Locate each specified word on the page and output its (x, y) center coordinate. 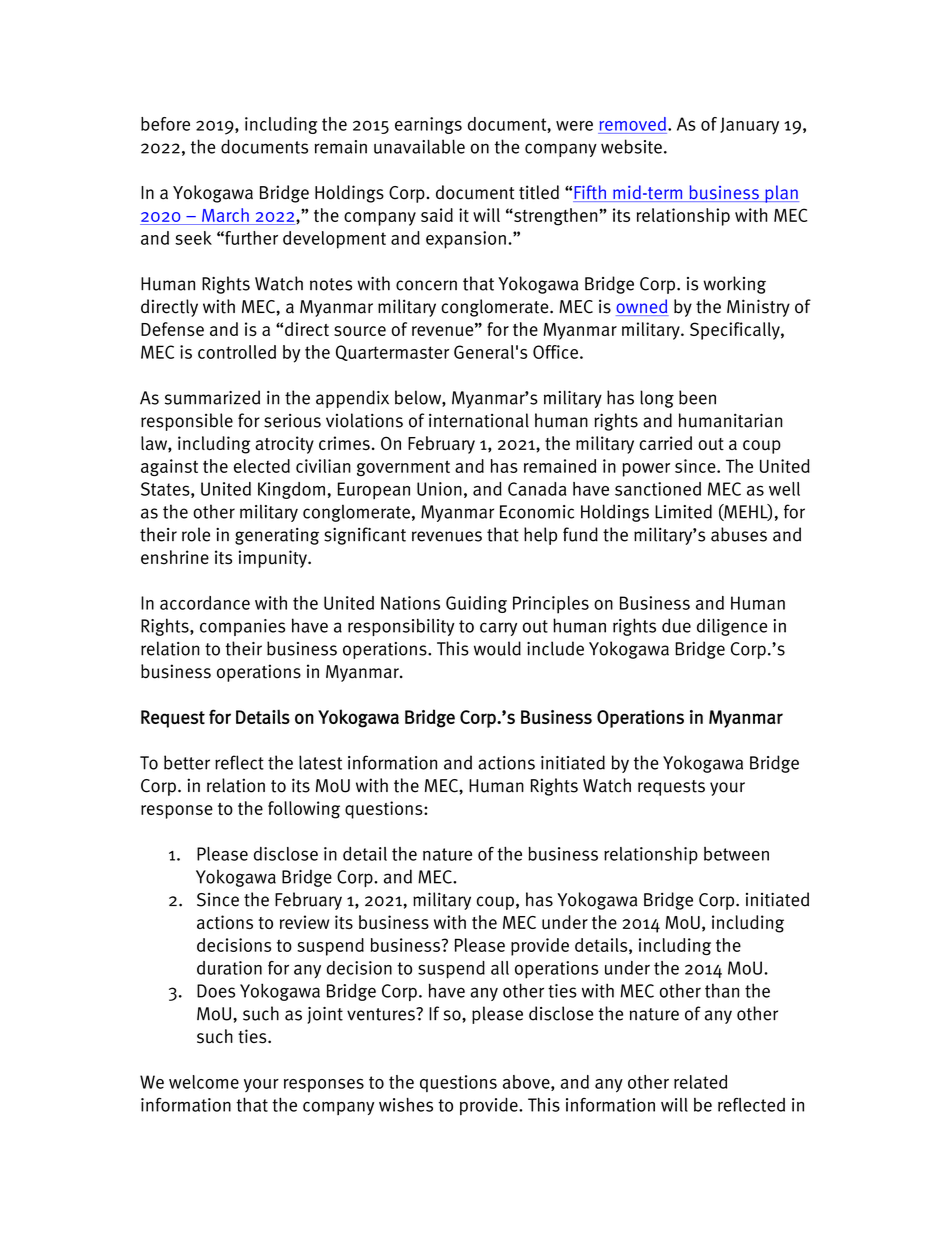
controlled (237, 352)
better (187, 762)
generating (277, 536)
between (736, 854)
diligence (732, 627)
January (749, 125)
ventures (382, 1014)
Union (439, 489)
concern (426, 285)
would (497, 648)
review (304, 922)
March (225, 216)
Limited (683, 511)
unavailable (419, 146)
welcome (204, 1082)
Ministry (758, 308)
